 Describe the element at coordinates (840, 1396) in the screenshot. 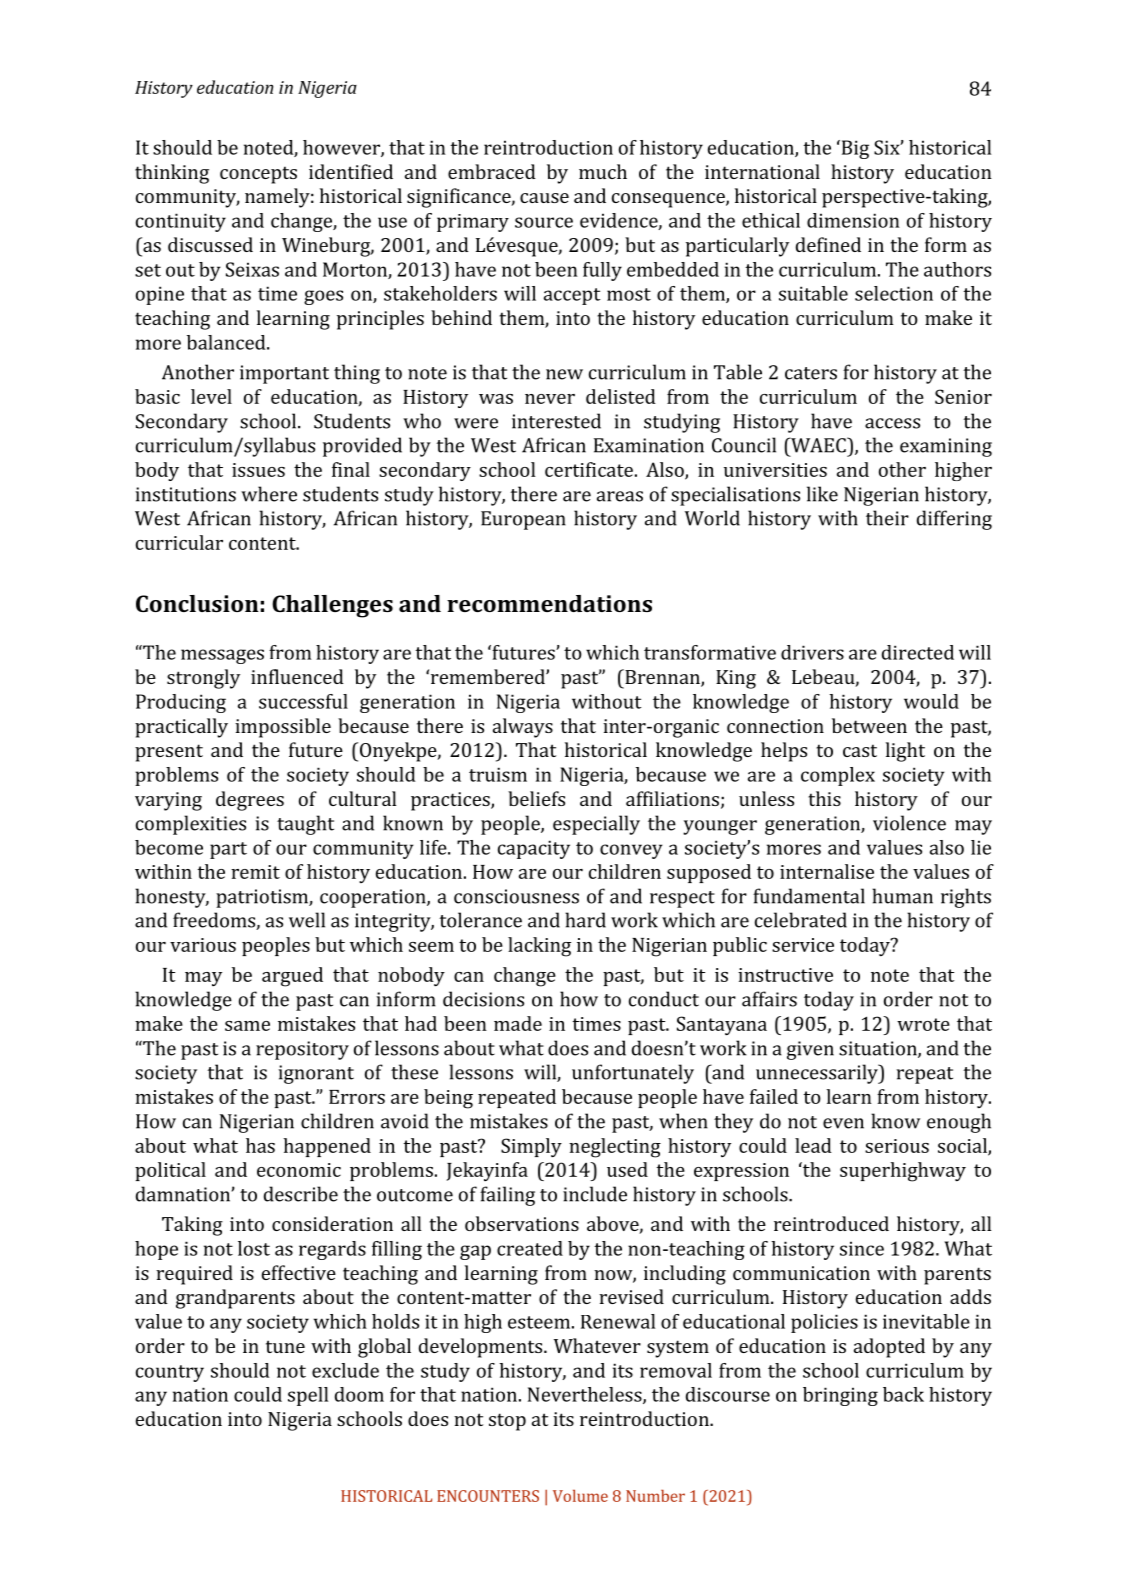

I see `bringing` at that location.
